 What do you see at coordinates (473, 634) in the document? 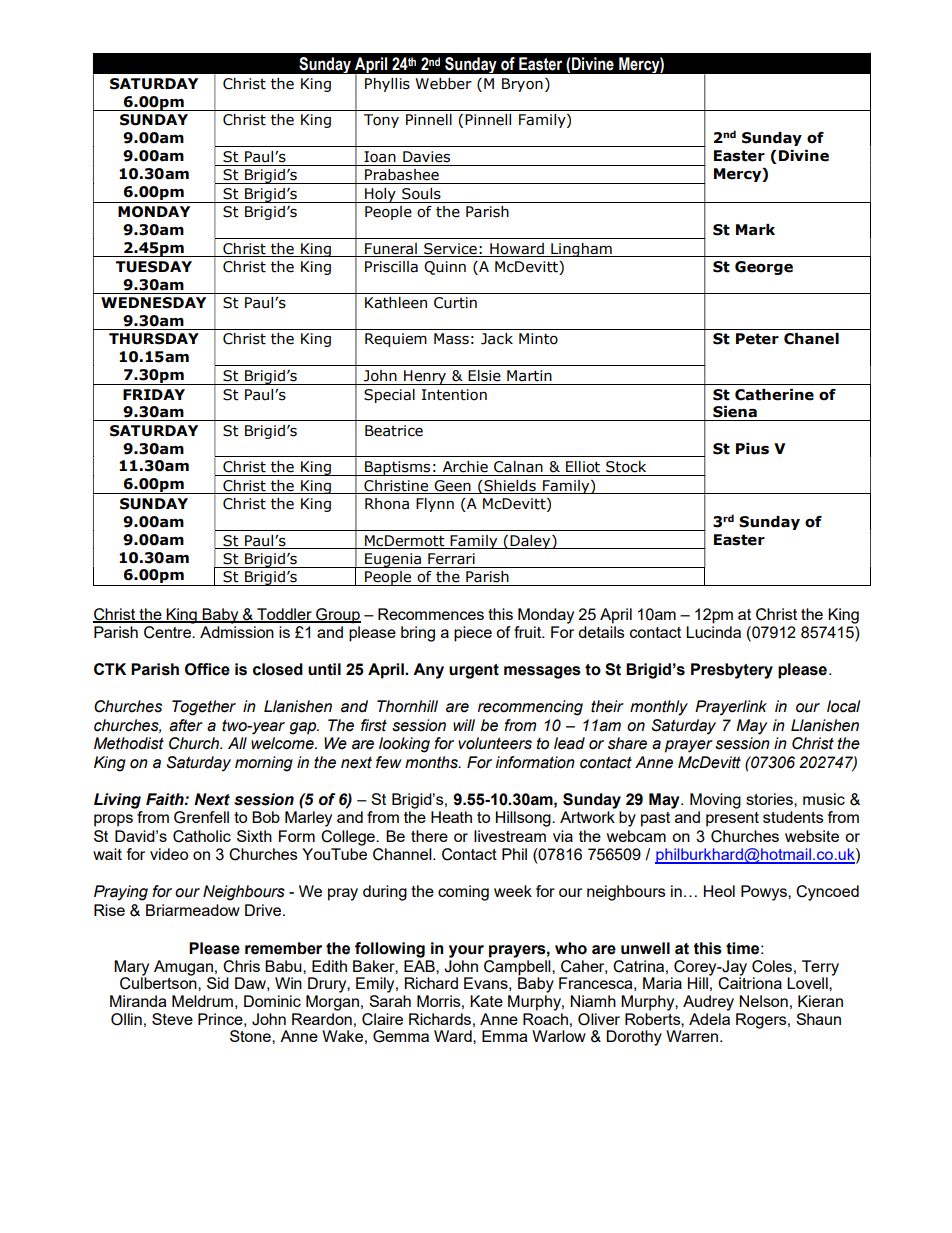
I see `piece` at bounding box center [473, 634].
